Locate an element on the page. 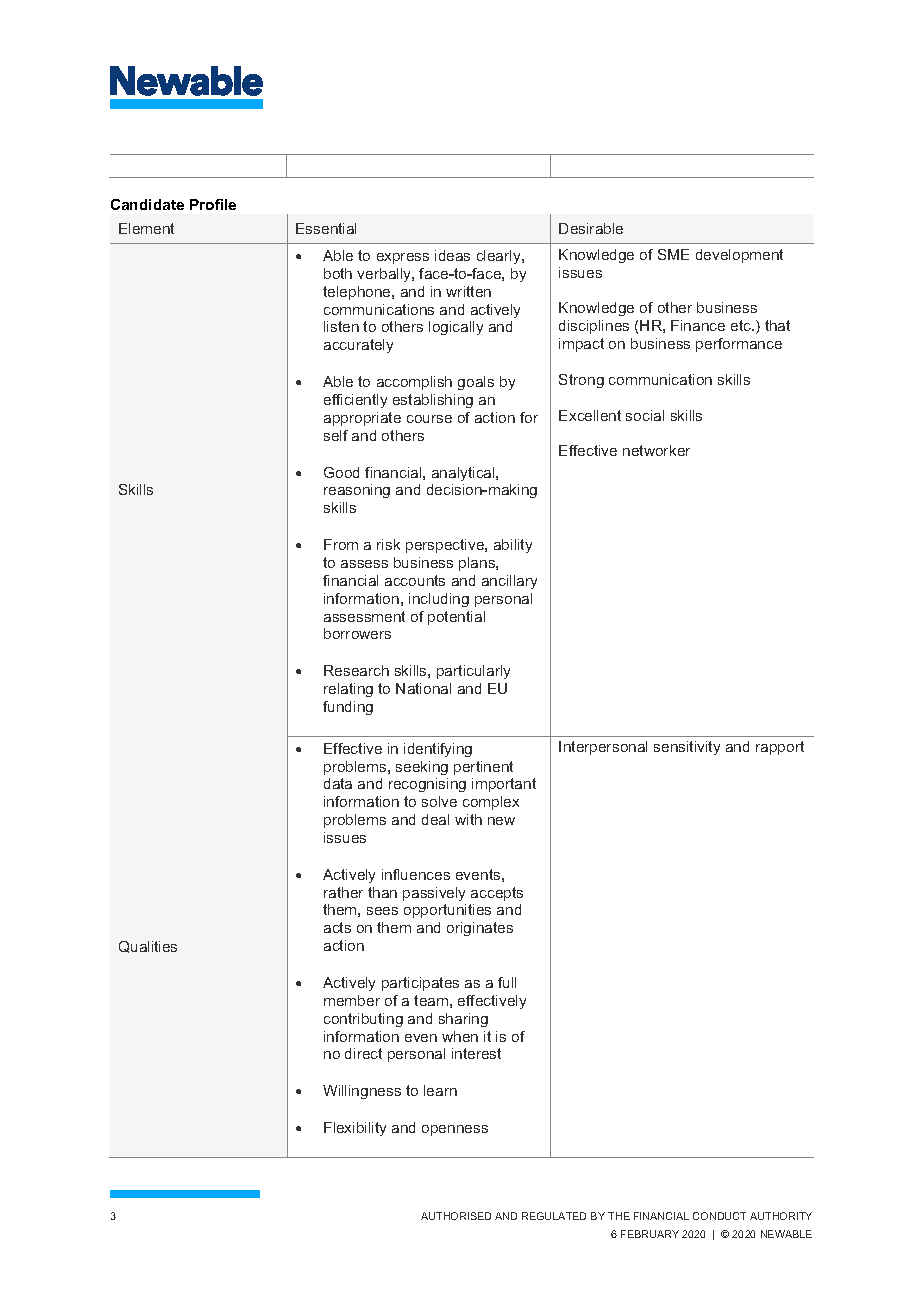  development is located at coordinates (739, 256).
